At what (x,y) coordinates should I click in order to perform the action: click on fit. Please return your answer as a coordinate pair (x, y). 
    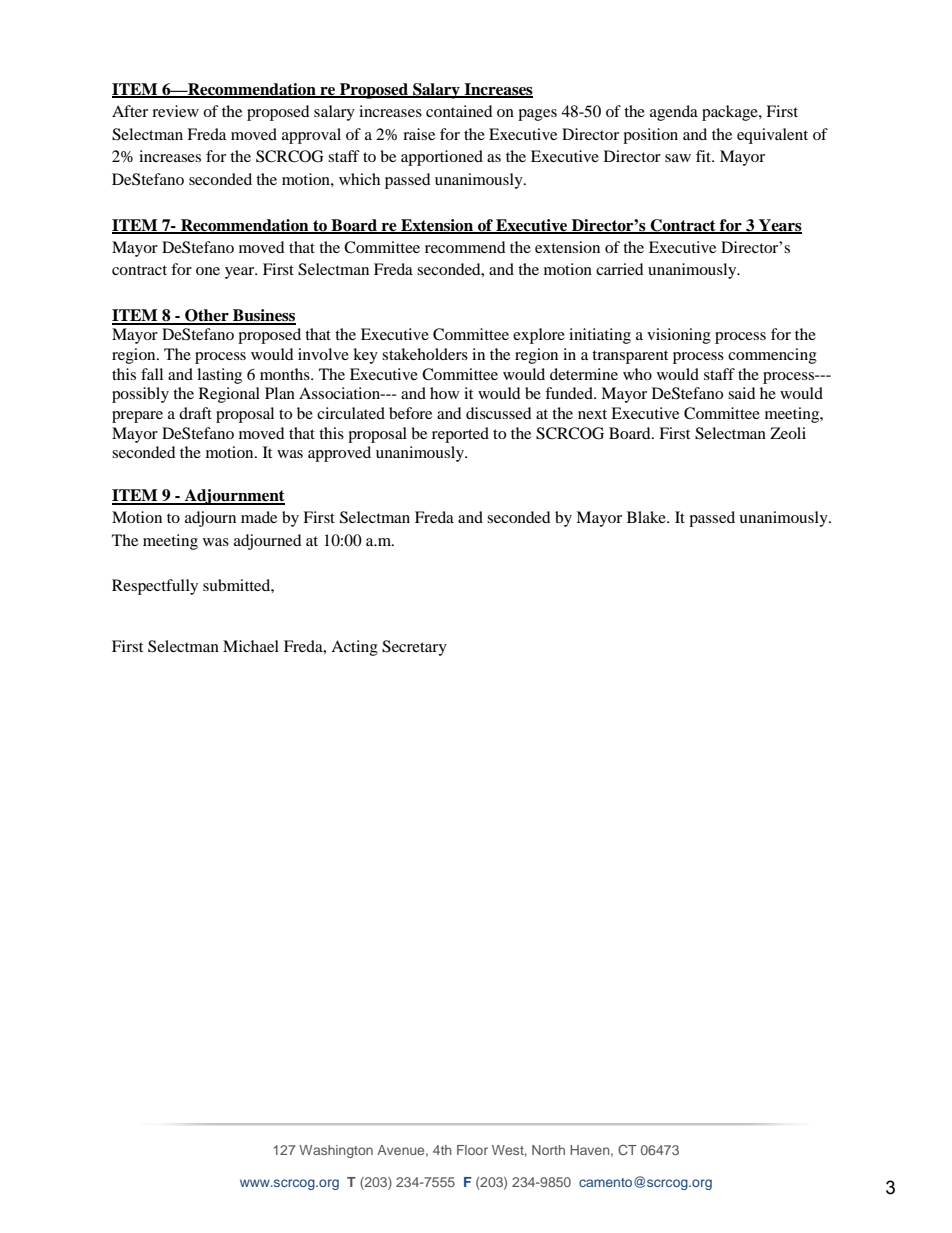
    Looking at the image, I should click on (704, 156).
